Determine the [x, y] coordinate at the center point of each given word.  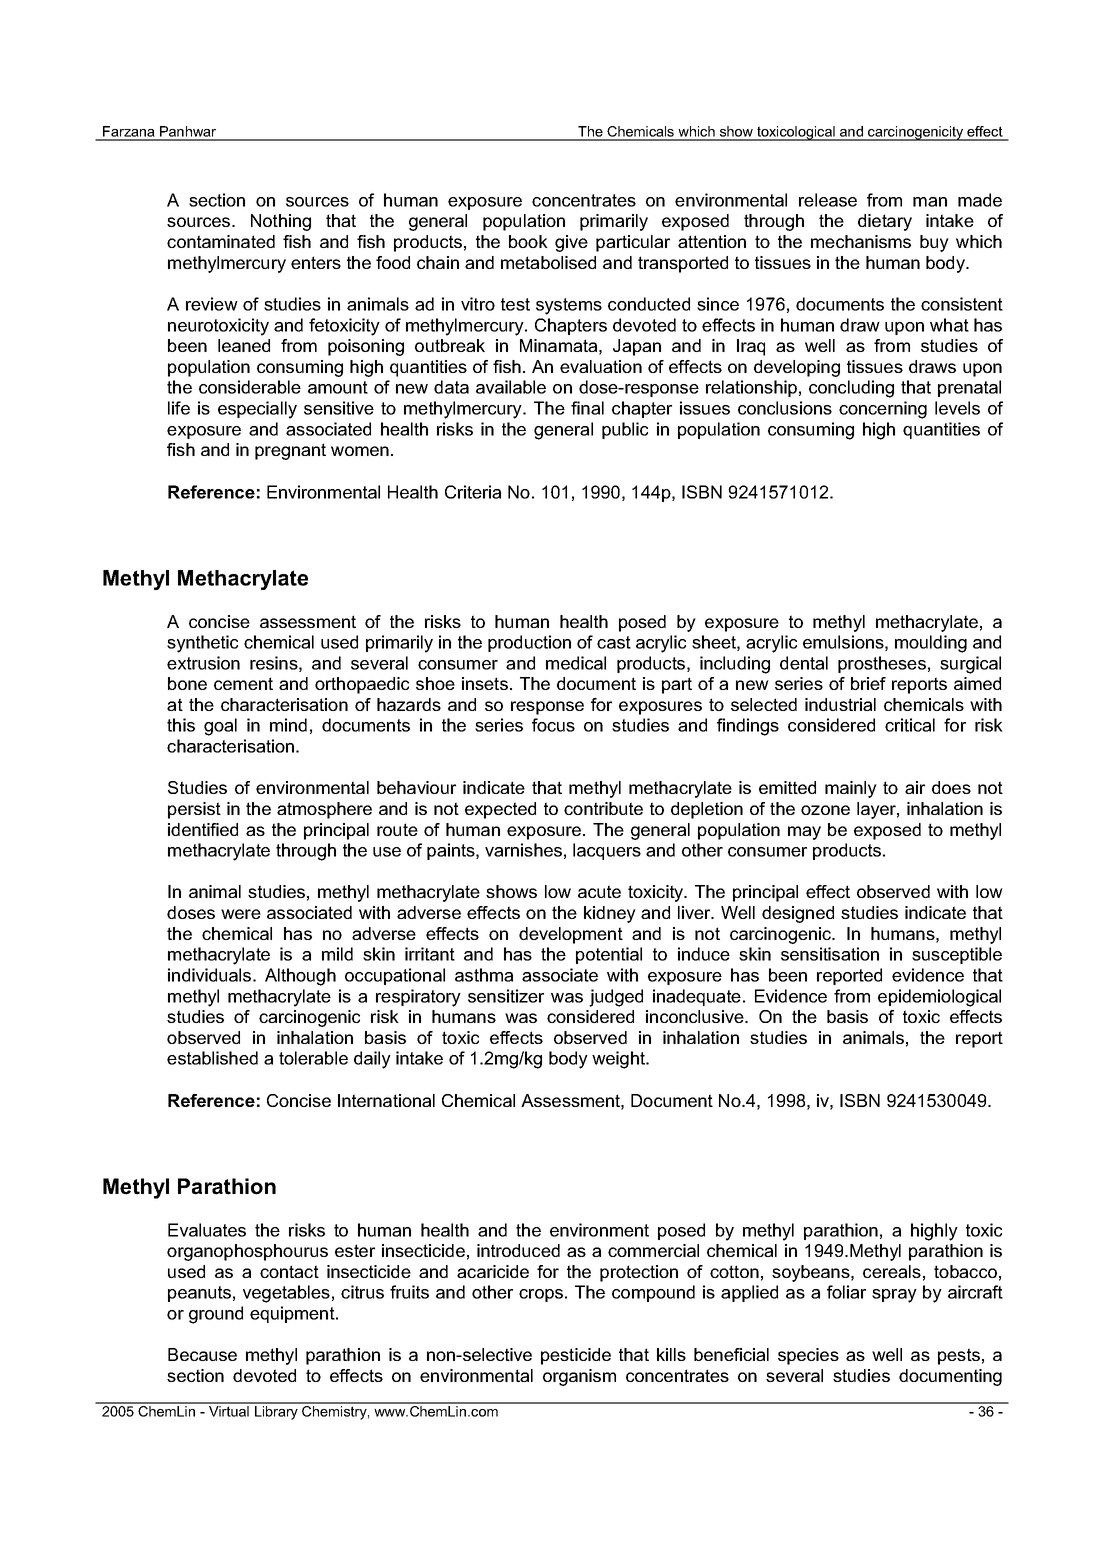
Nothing [281, 222]
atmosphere [324, 810]
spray [894, 1296]
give [571, 243]
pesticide [576, 1356]
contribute [603, 808]
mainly [851, 789]
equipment [293, 1314]
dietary [885, 222]
